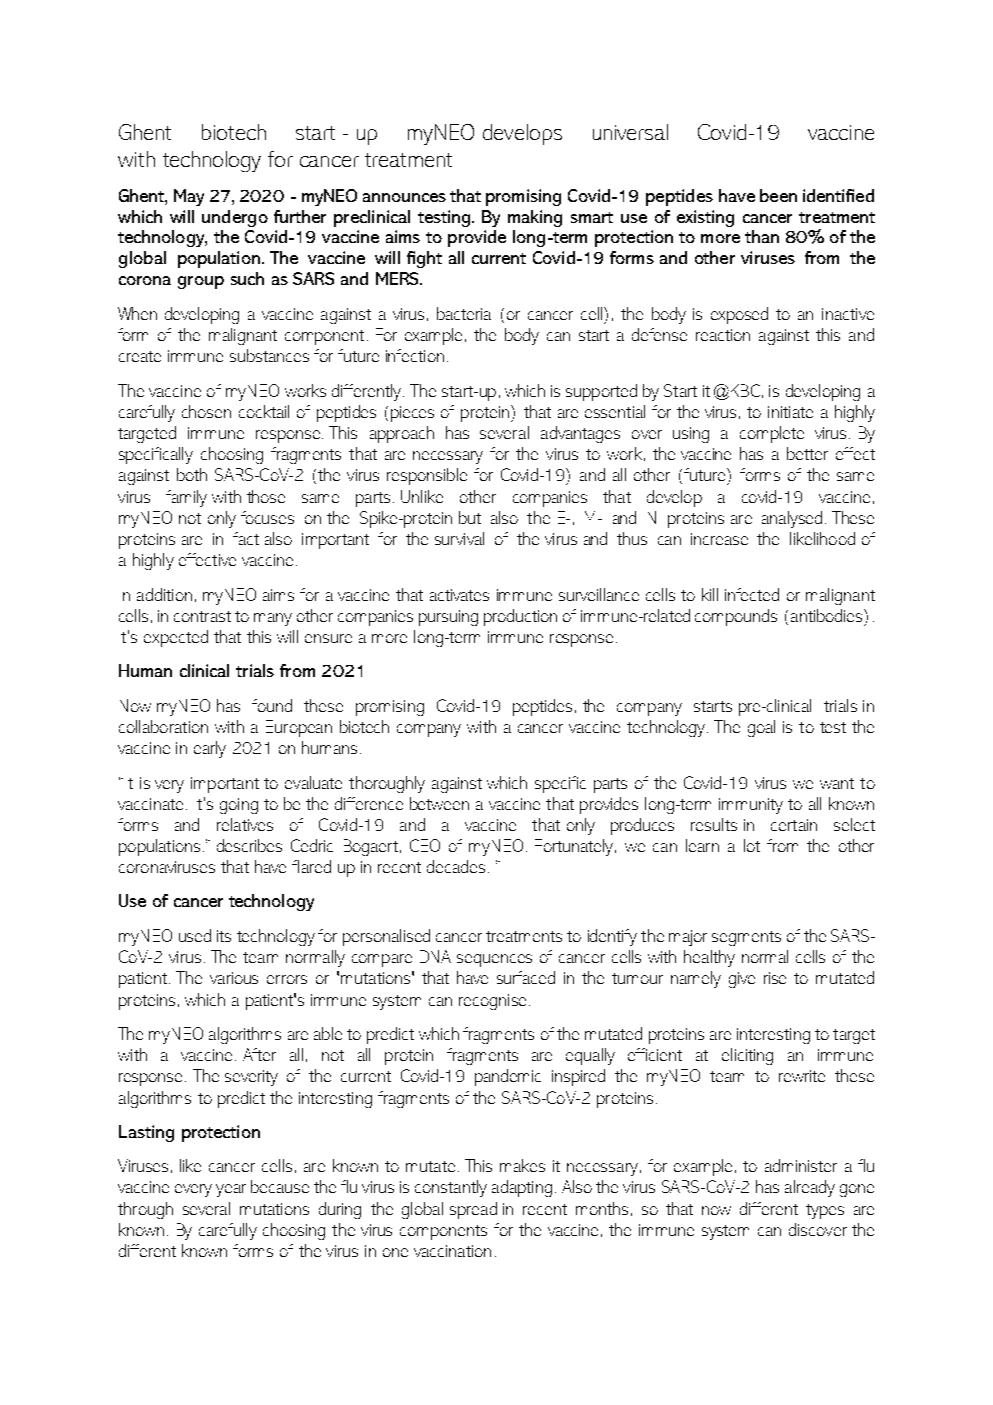 This screenshot has height=1405, width=993. What do you see at coordinates (249, 845) in the screenshot?
I see `describes` at bounding box center [249, 845].
